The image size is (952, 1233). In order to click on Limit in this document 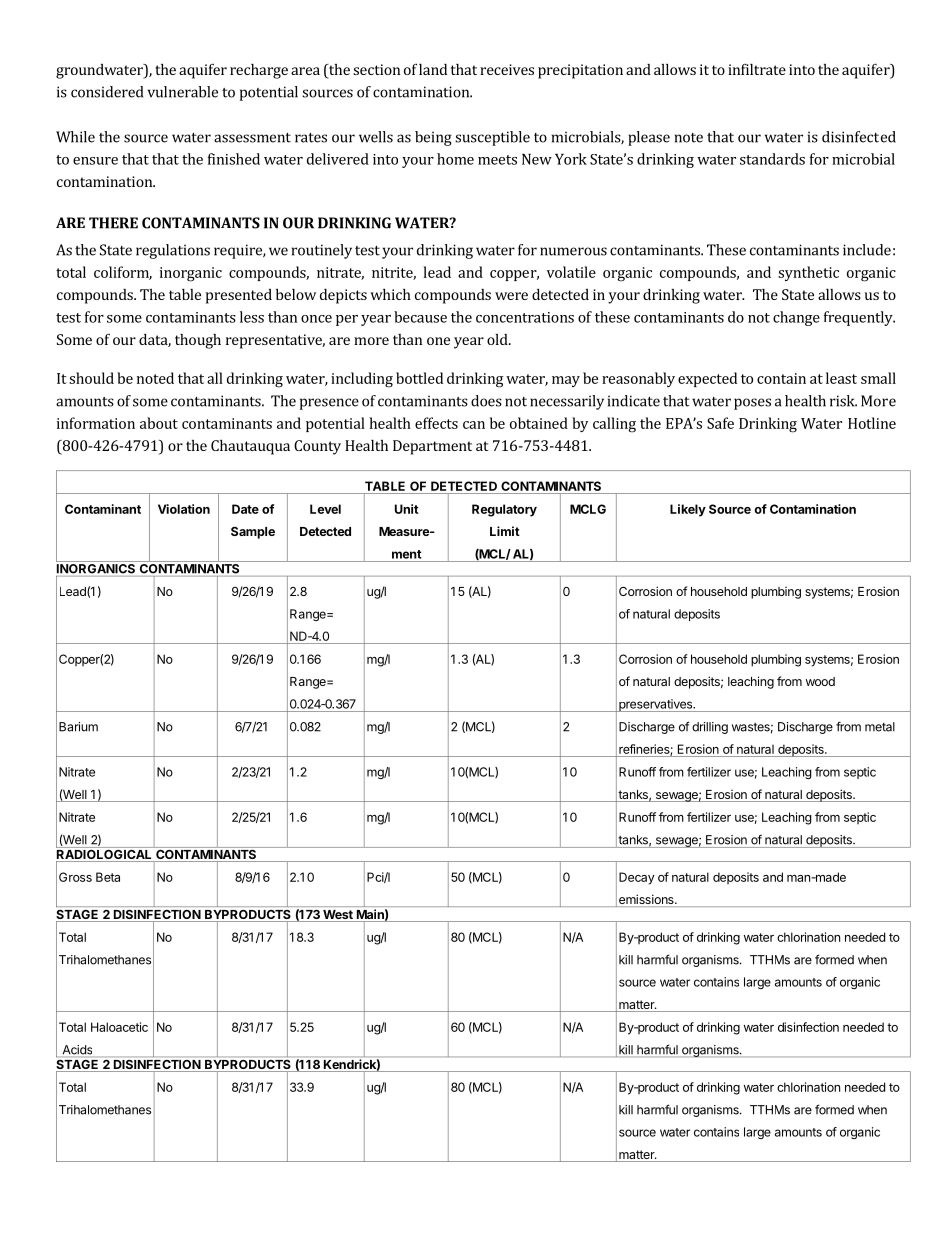, I will do `click(505, 531)`.
